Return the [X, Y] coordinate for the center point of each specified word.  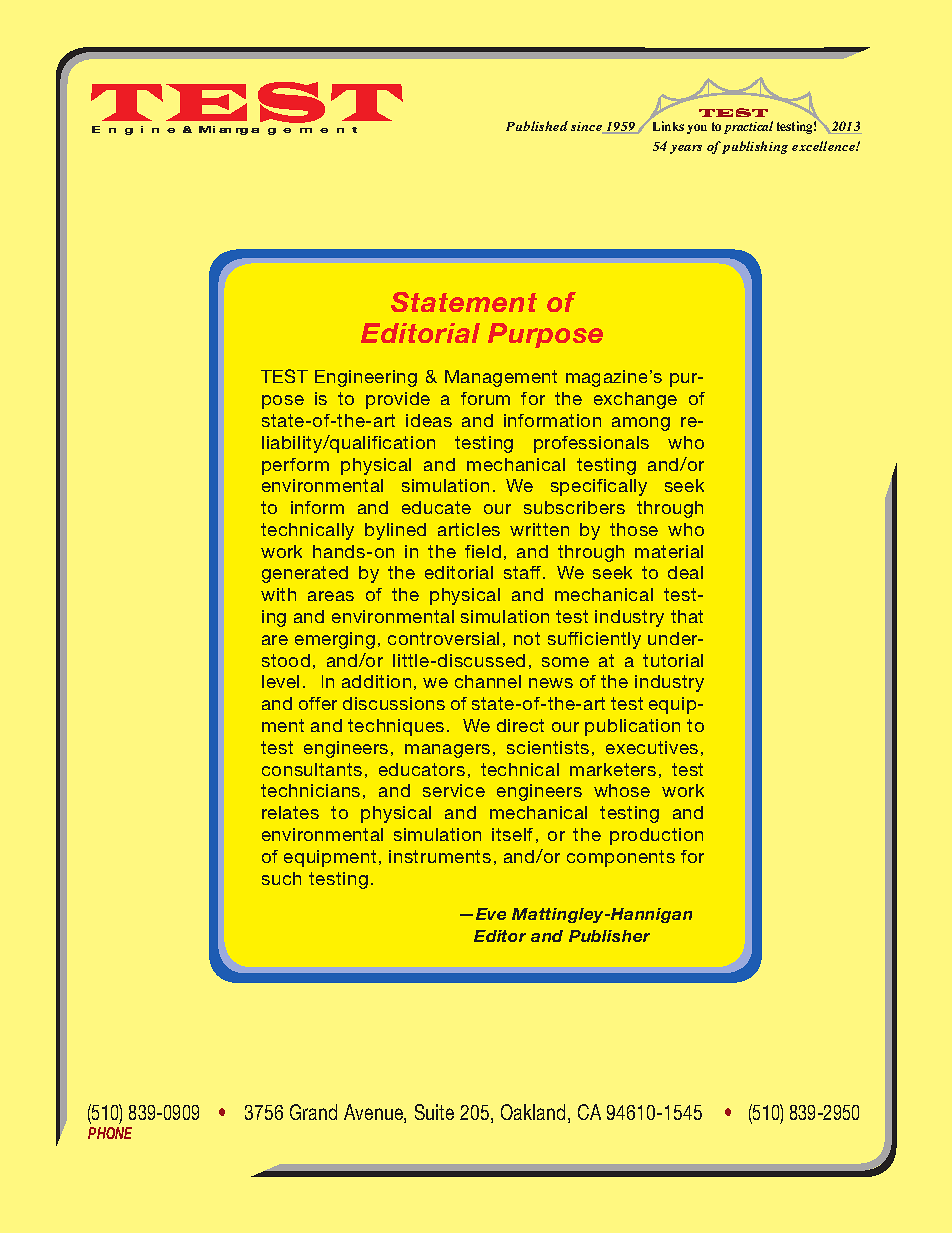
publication [632, 727]
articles [469, 529]
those [634, 529]
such [281, 878]
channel [488, 681]
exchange [635, 400]
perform [295, 466]
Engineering [366, 378]
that [687, 616]
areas [331, 596]
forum [485, 398]
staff [524, 572]
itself [512, 834]
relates [290, 812]
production [656, 836]
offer [318, 703]
